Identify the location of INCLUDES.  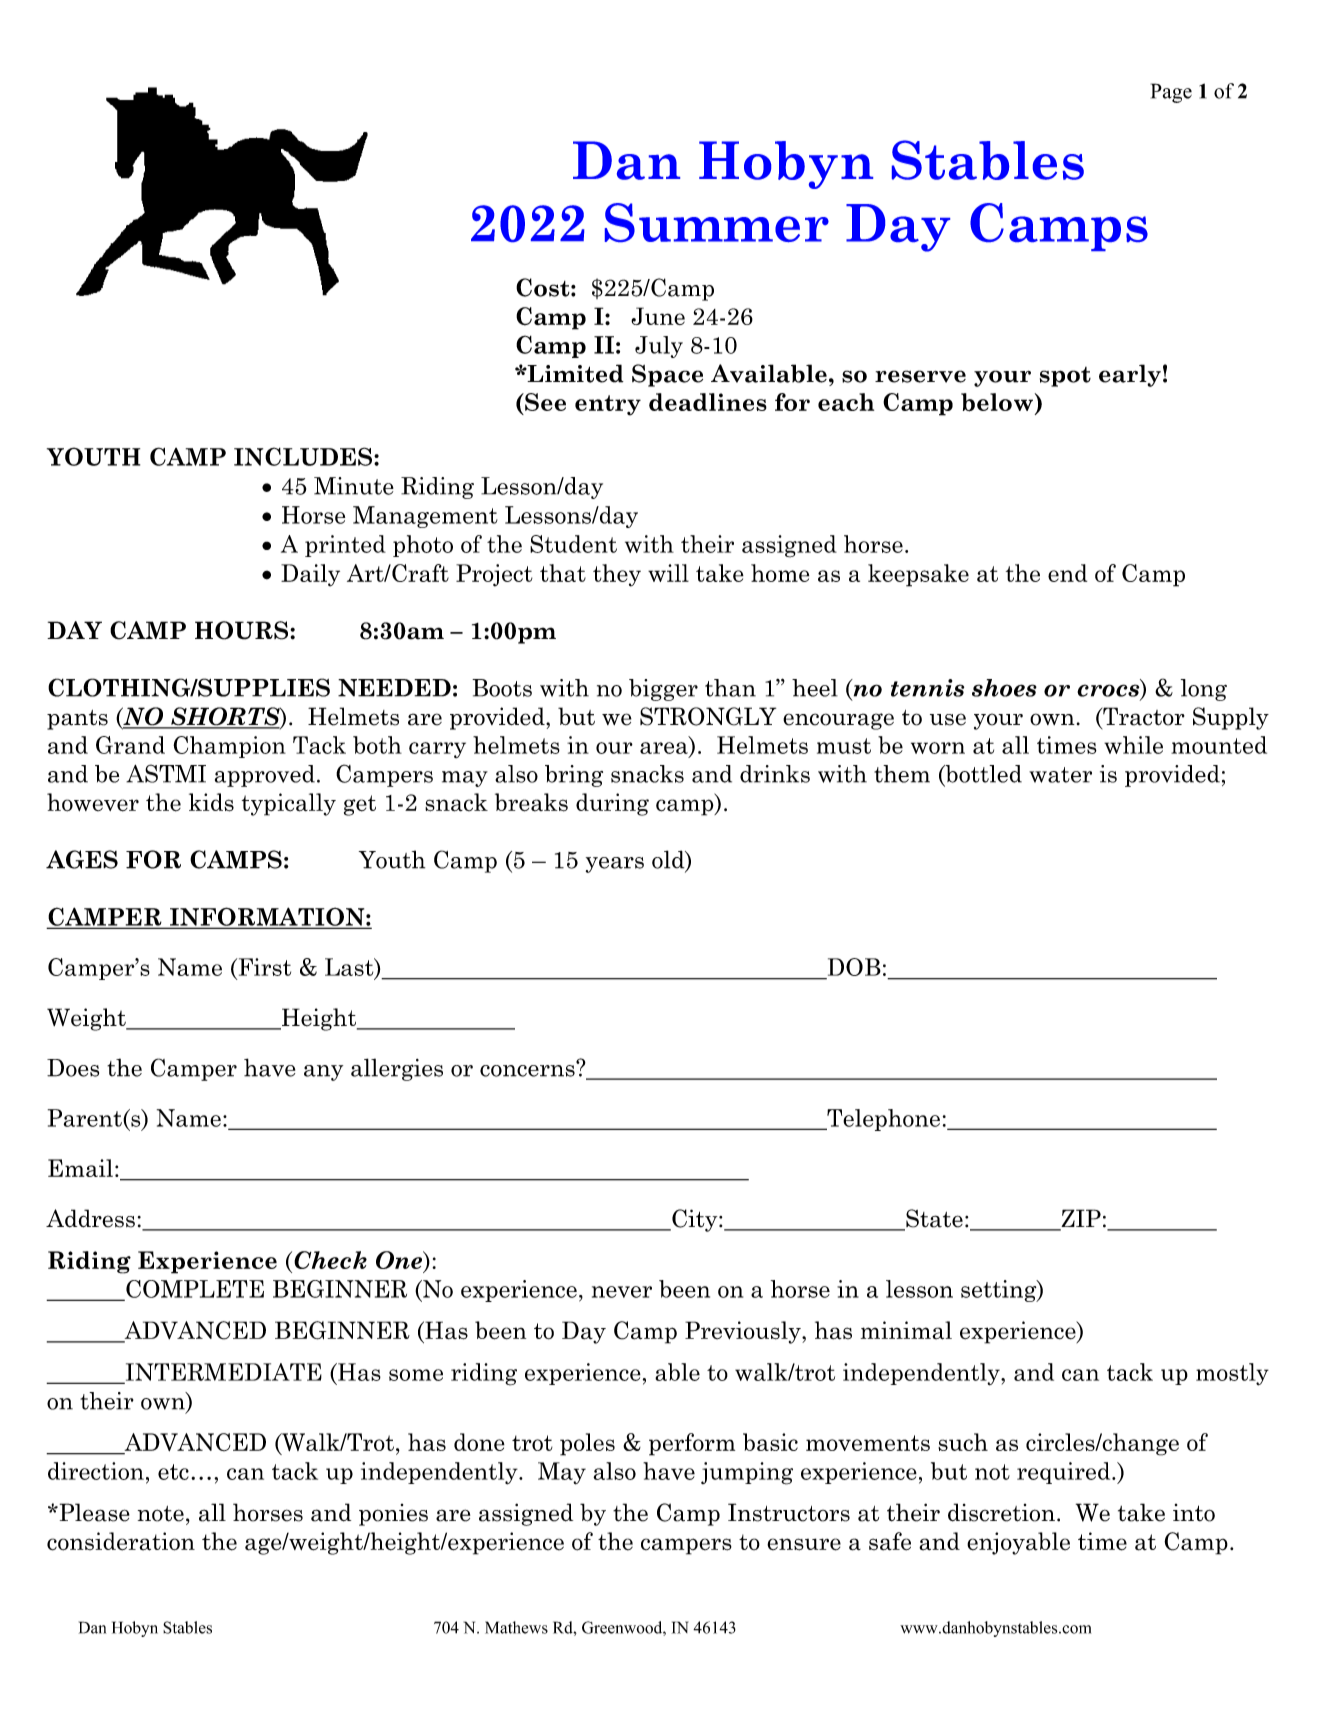
(303, 456).
